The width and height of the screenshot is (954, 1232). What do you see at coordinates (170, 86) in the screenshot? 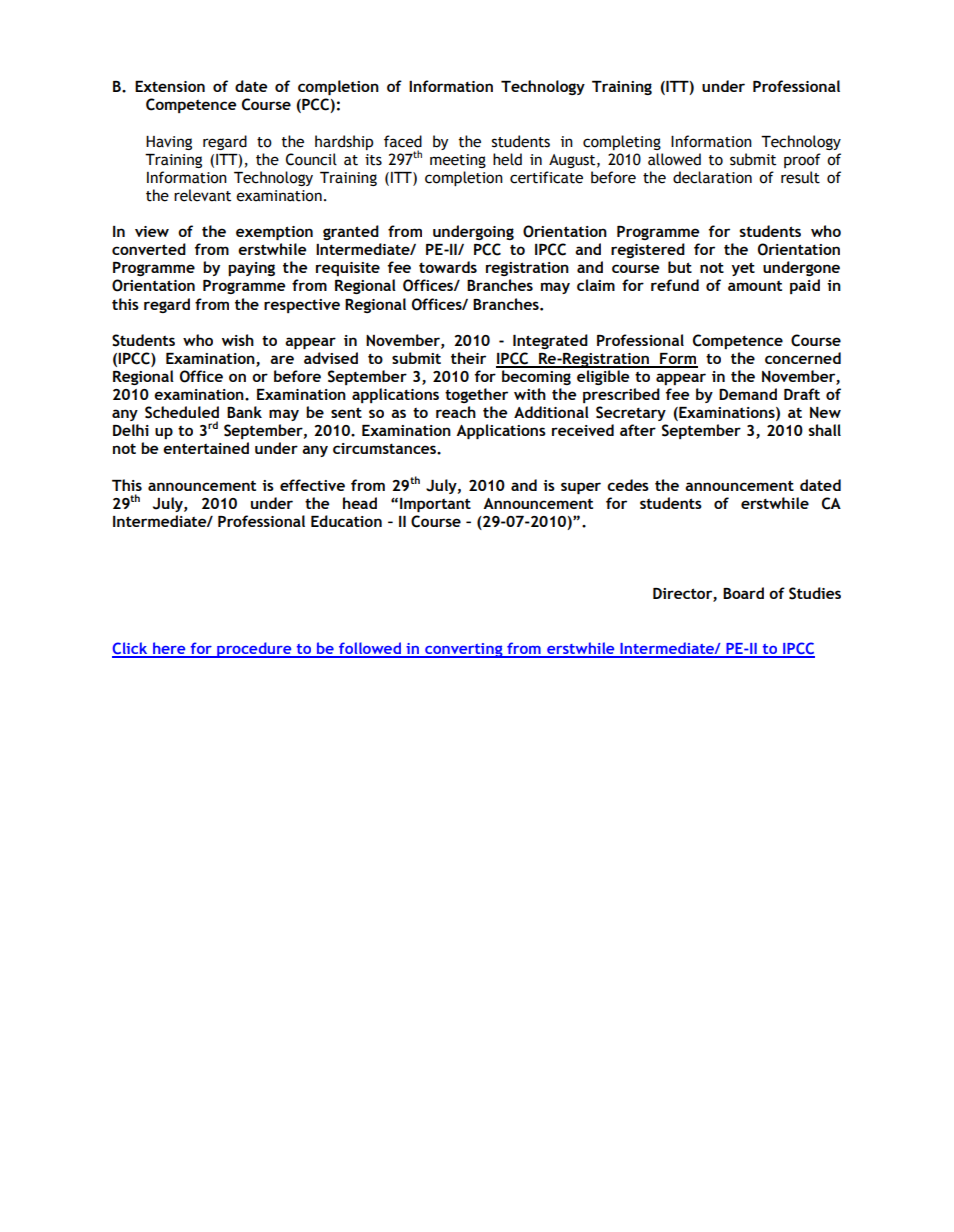
I see `Extension` at bounding box center [170, 86].
